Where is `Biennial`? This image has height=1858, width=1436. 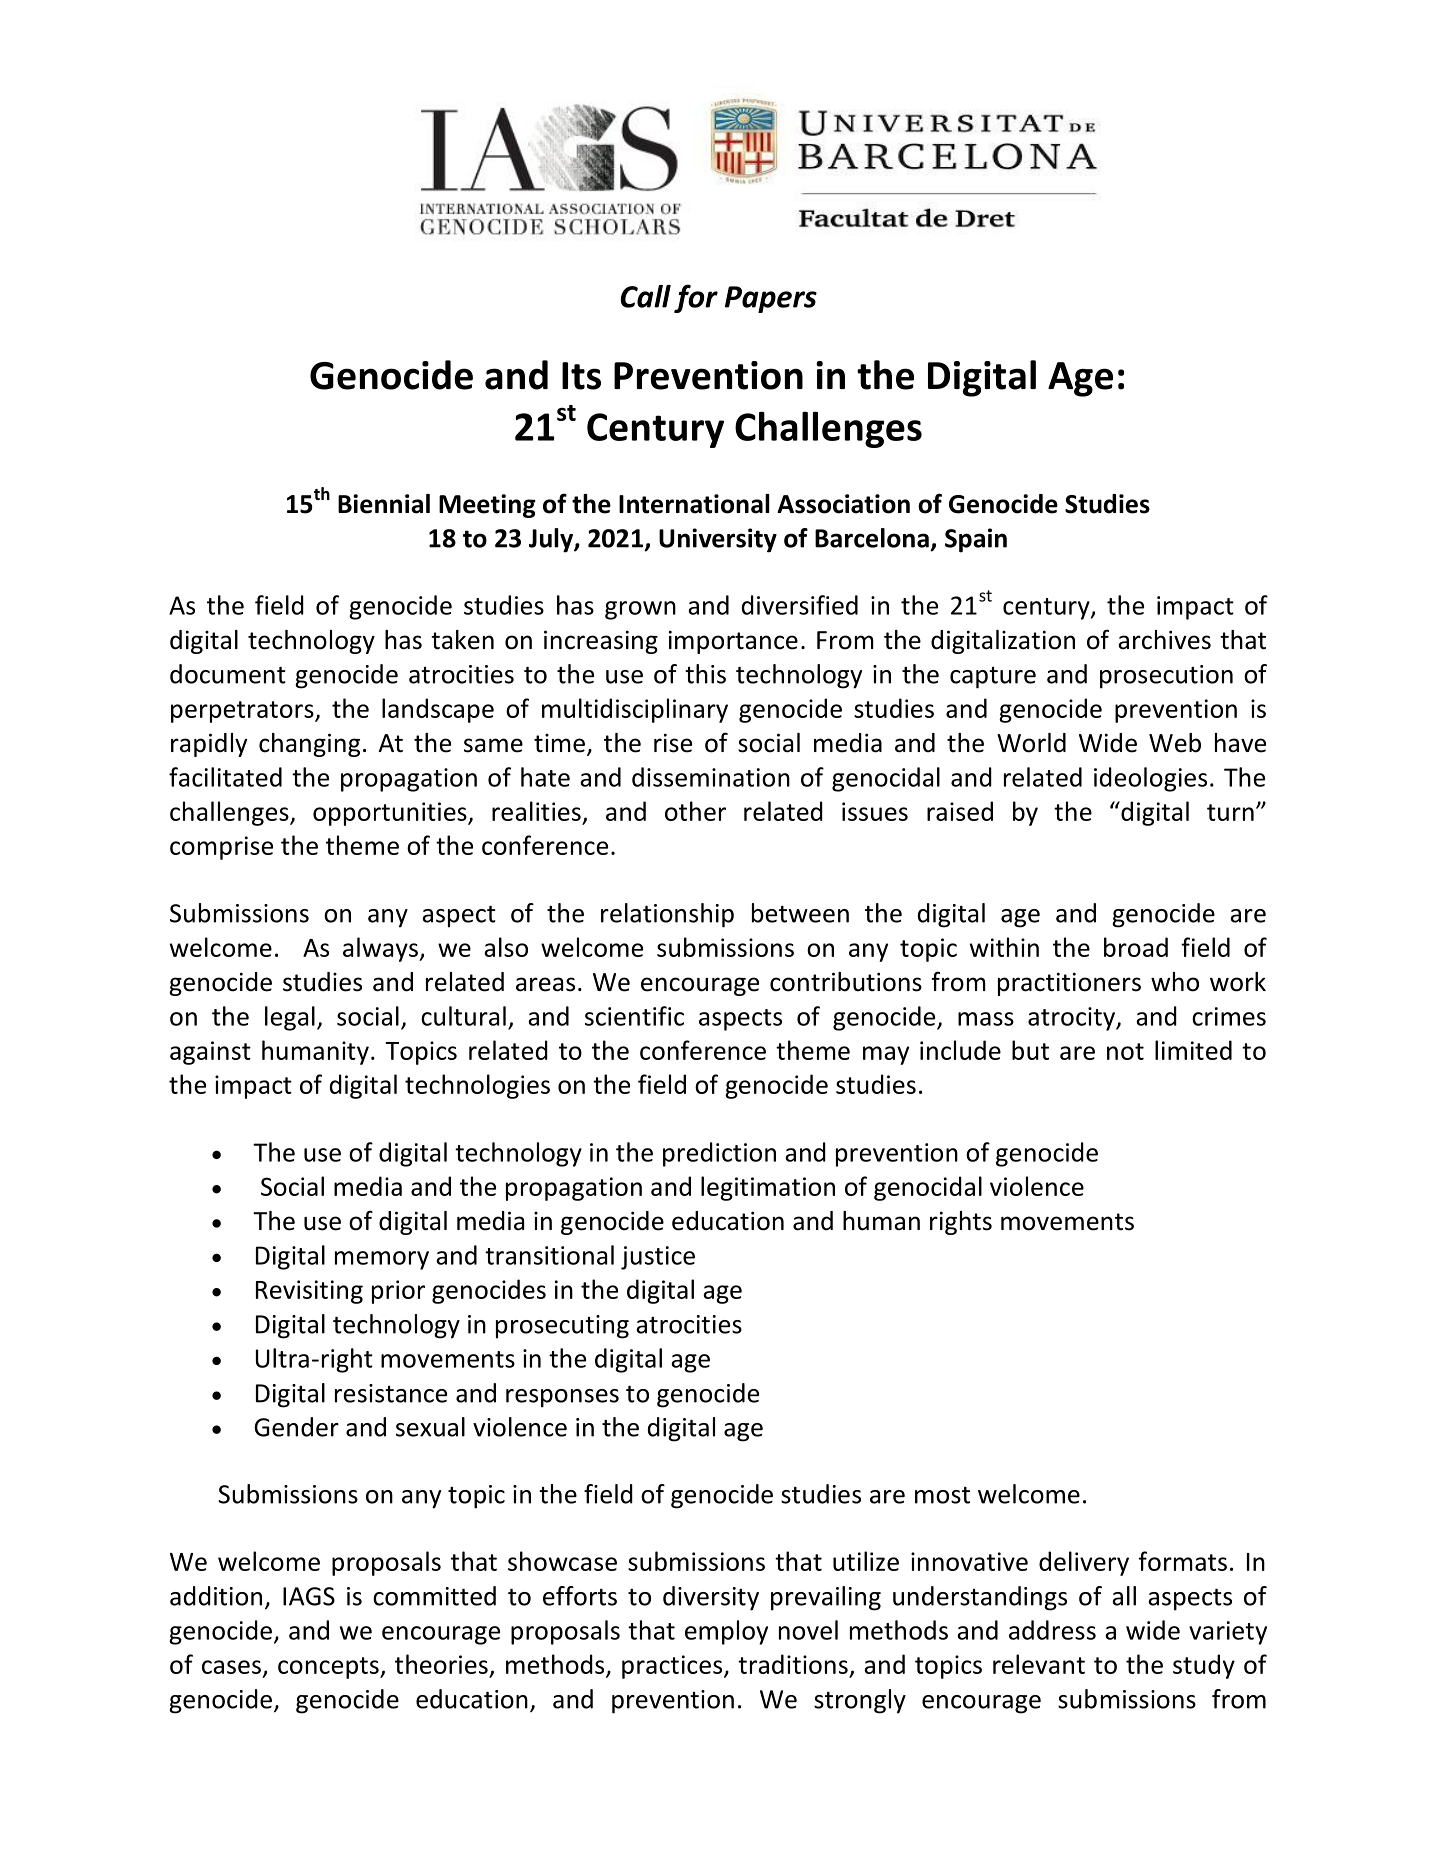 Biennial is located at coordinates (384, 504).
